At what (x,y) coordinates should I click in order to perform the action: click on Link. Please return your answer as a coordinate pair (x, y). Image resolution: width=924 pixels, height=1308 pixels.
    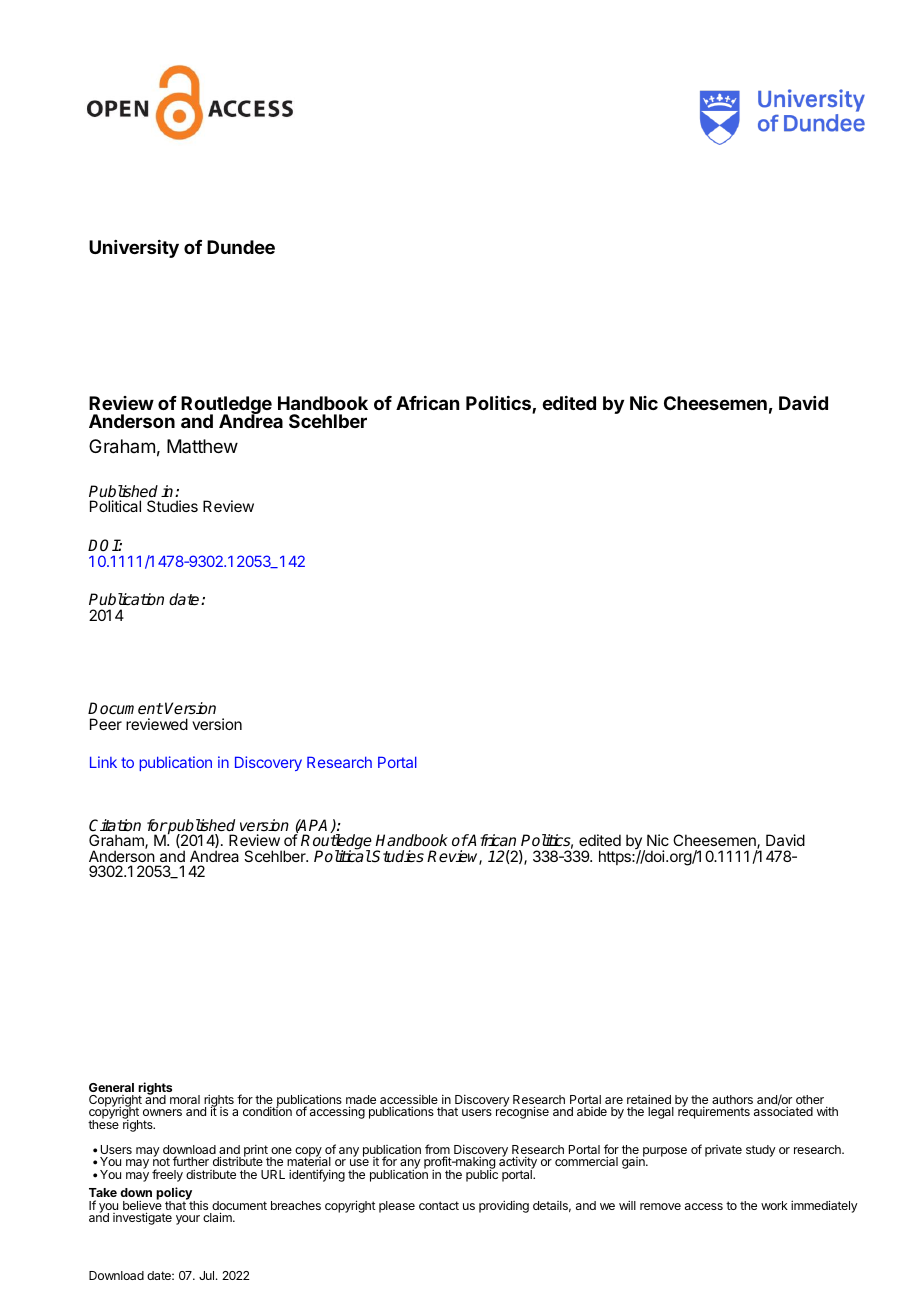
    Looking at the image, I should click on (103, 762).
